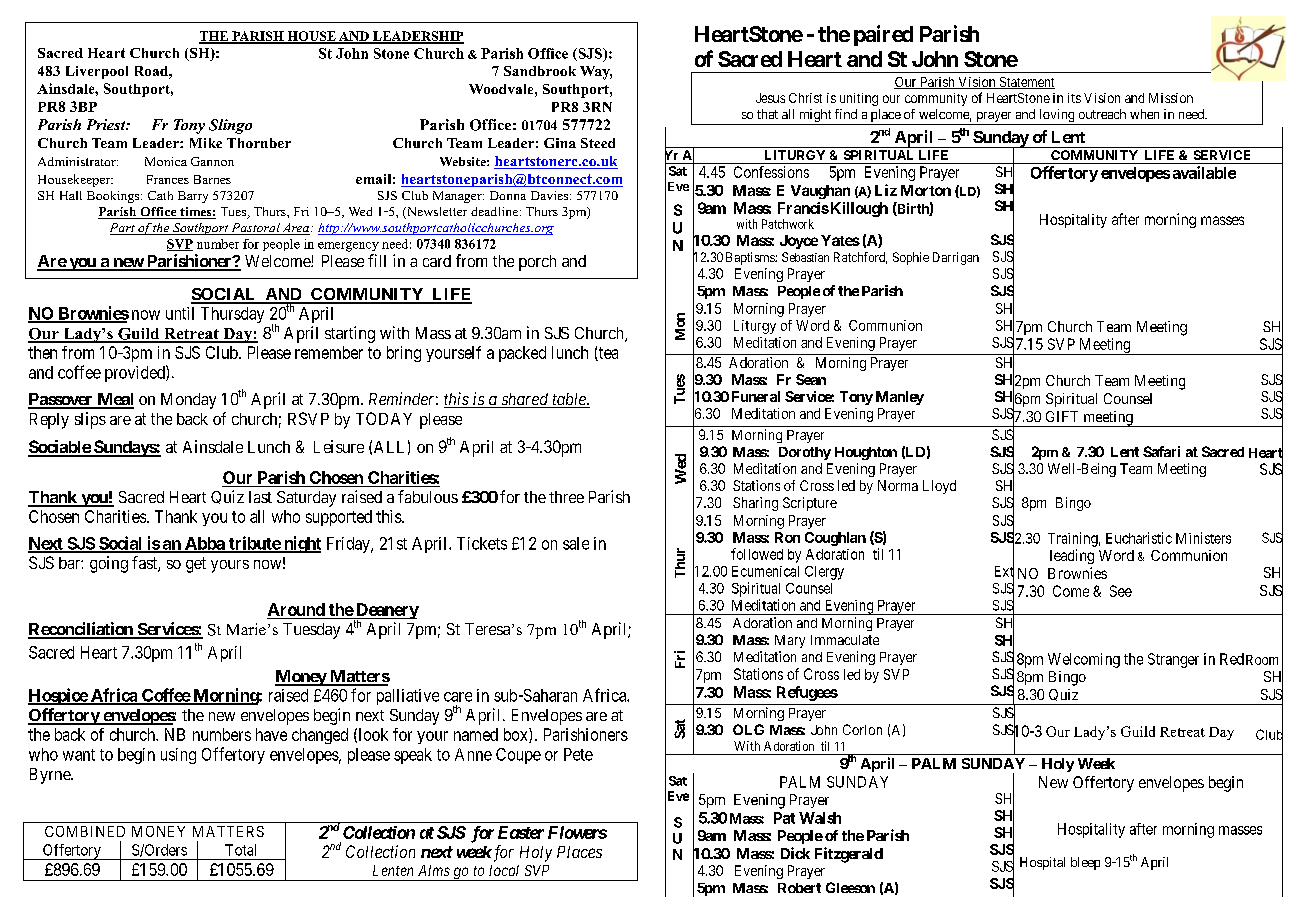  I want to click on Easter, so click(521, 832).
